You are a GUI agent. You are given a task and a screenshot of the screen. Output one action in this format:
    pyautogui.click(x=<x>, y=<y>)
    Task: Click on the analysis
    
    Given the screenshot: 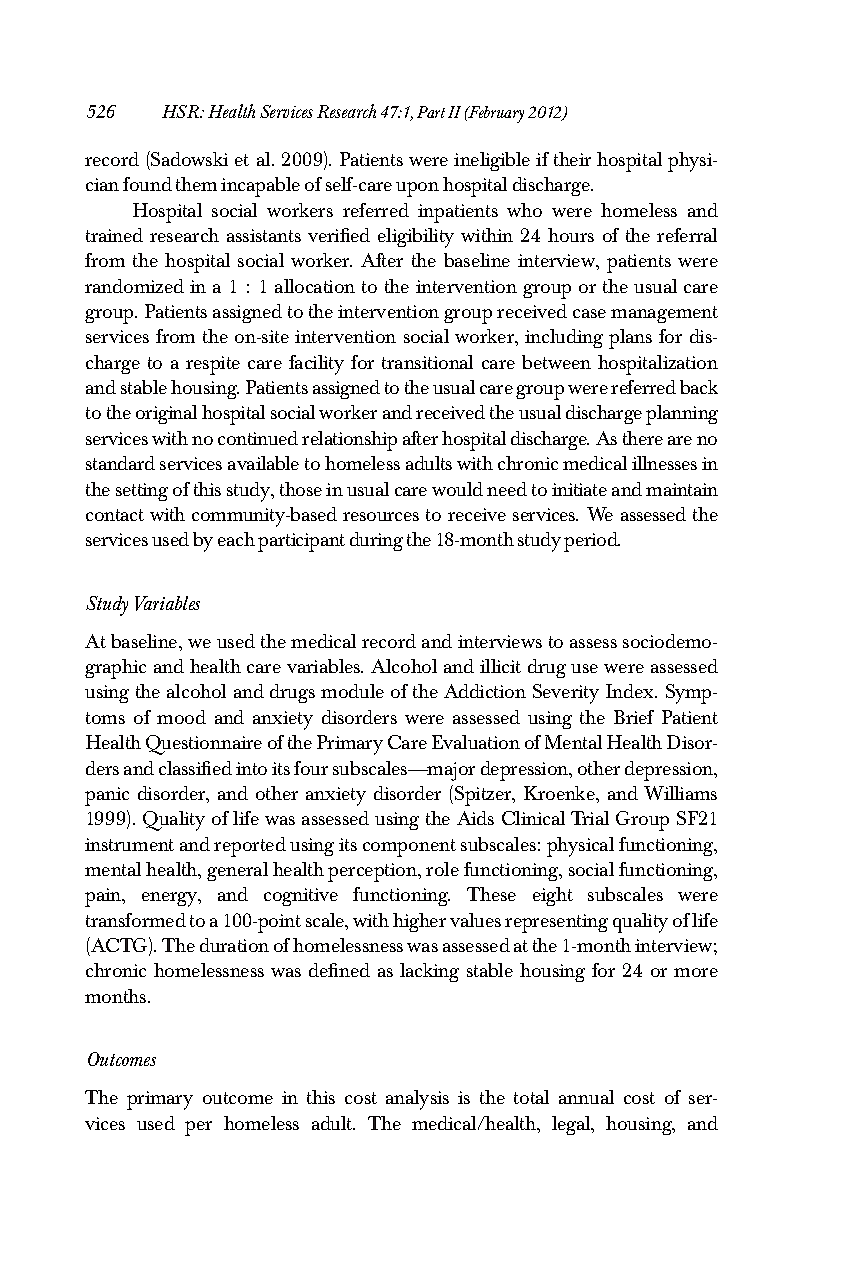 What is the action you would take?
    pyautogui.click(x=417, y=1100)
